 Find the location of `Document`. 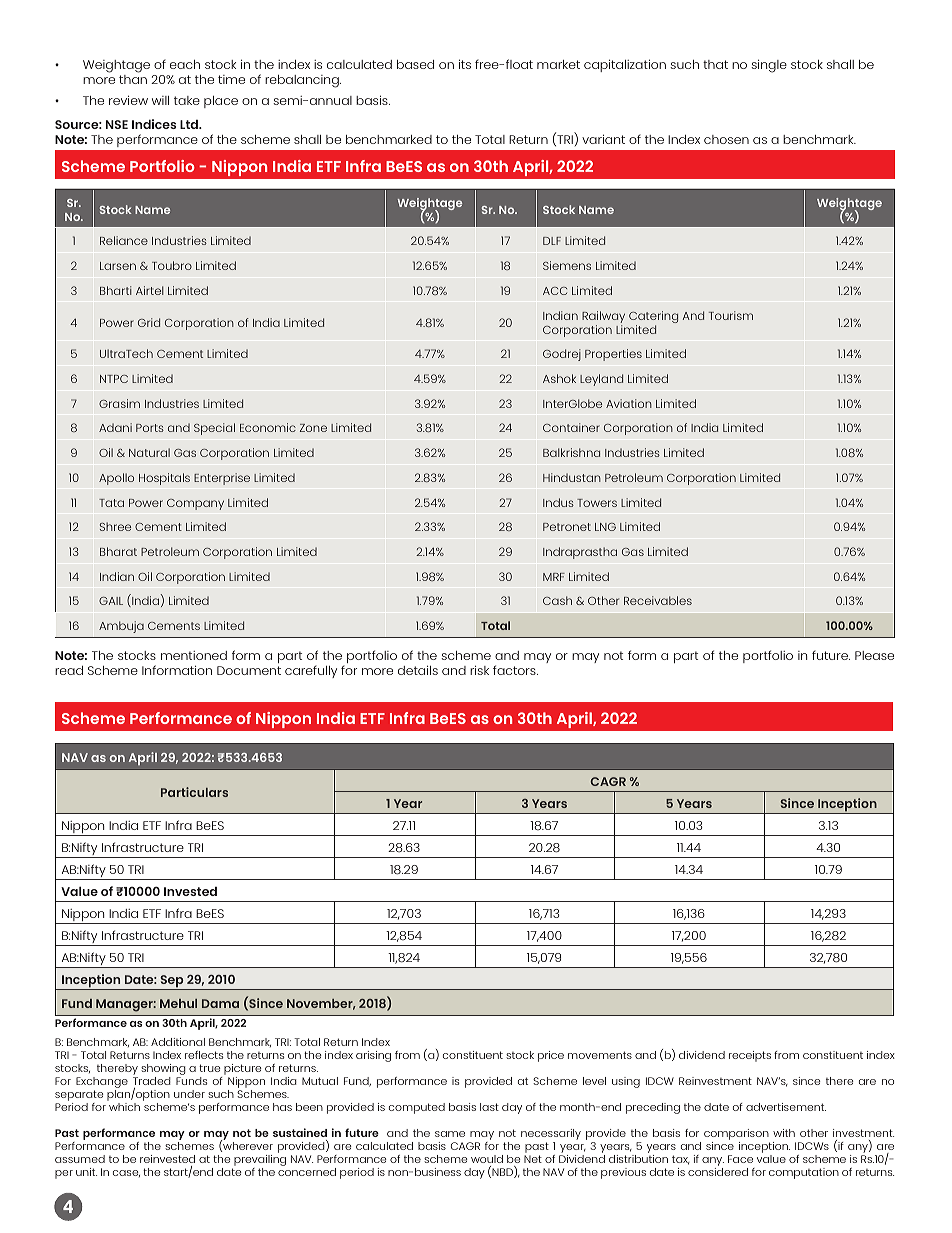

Document is located at coordinates (249, 670).
